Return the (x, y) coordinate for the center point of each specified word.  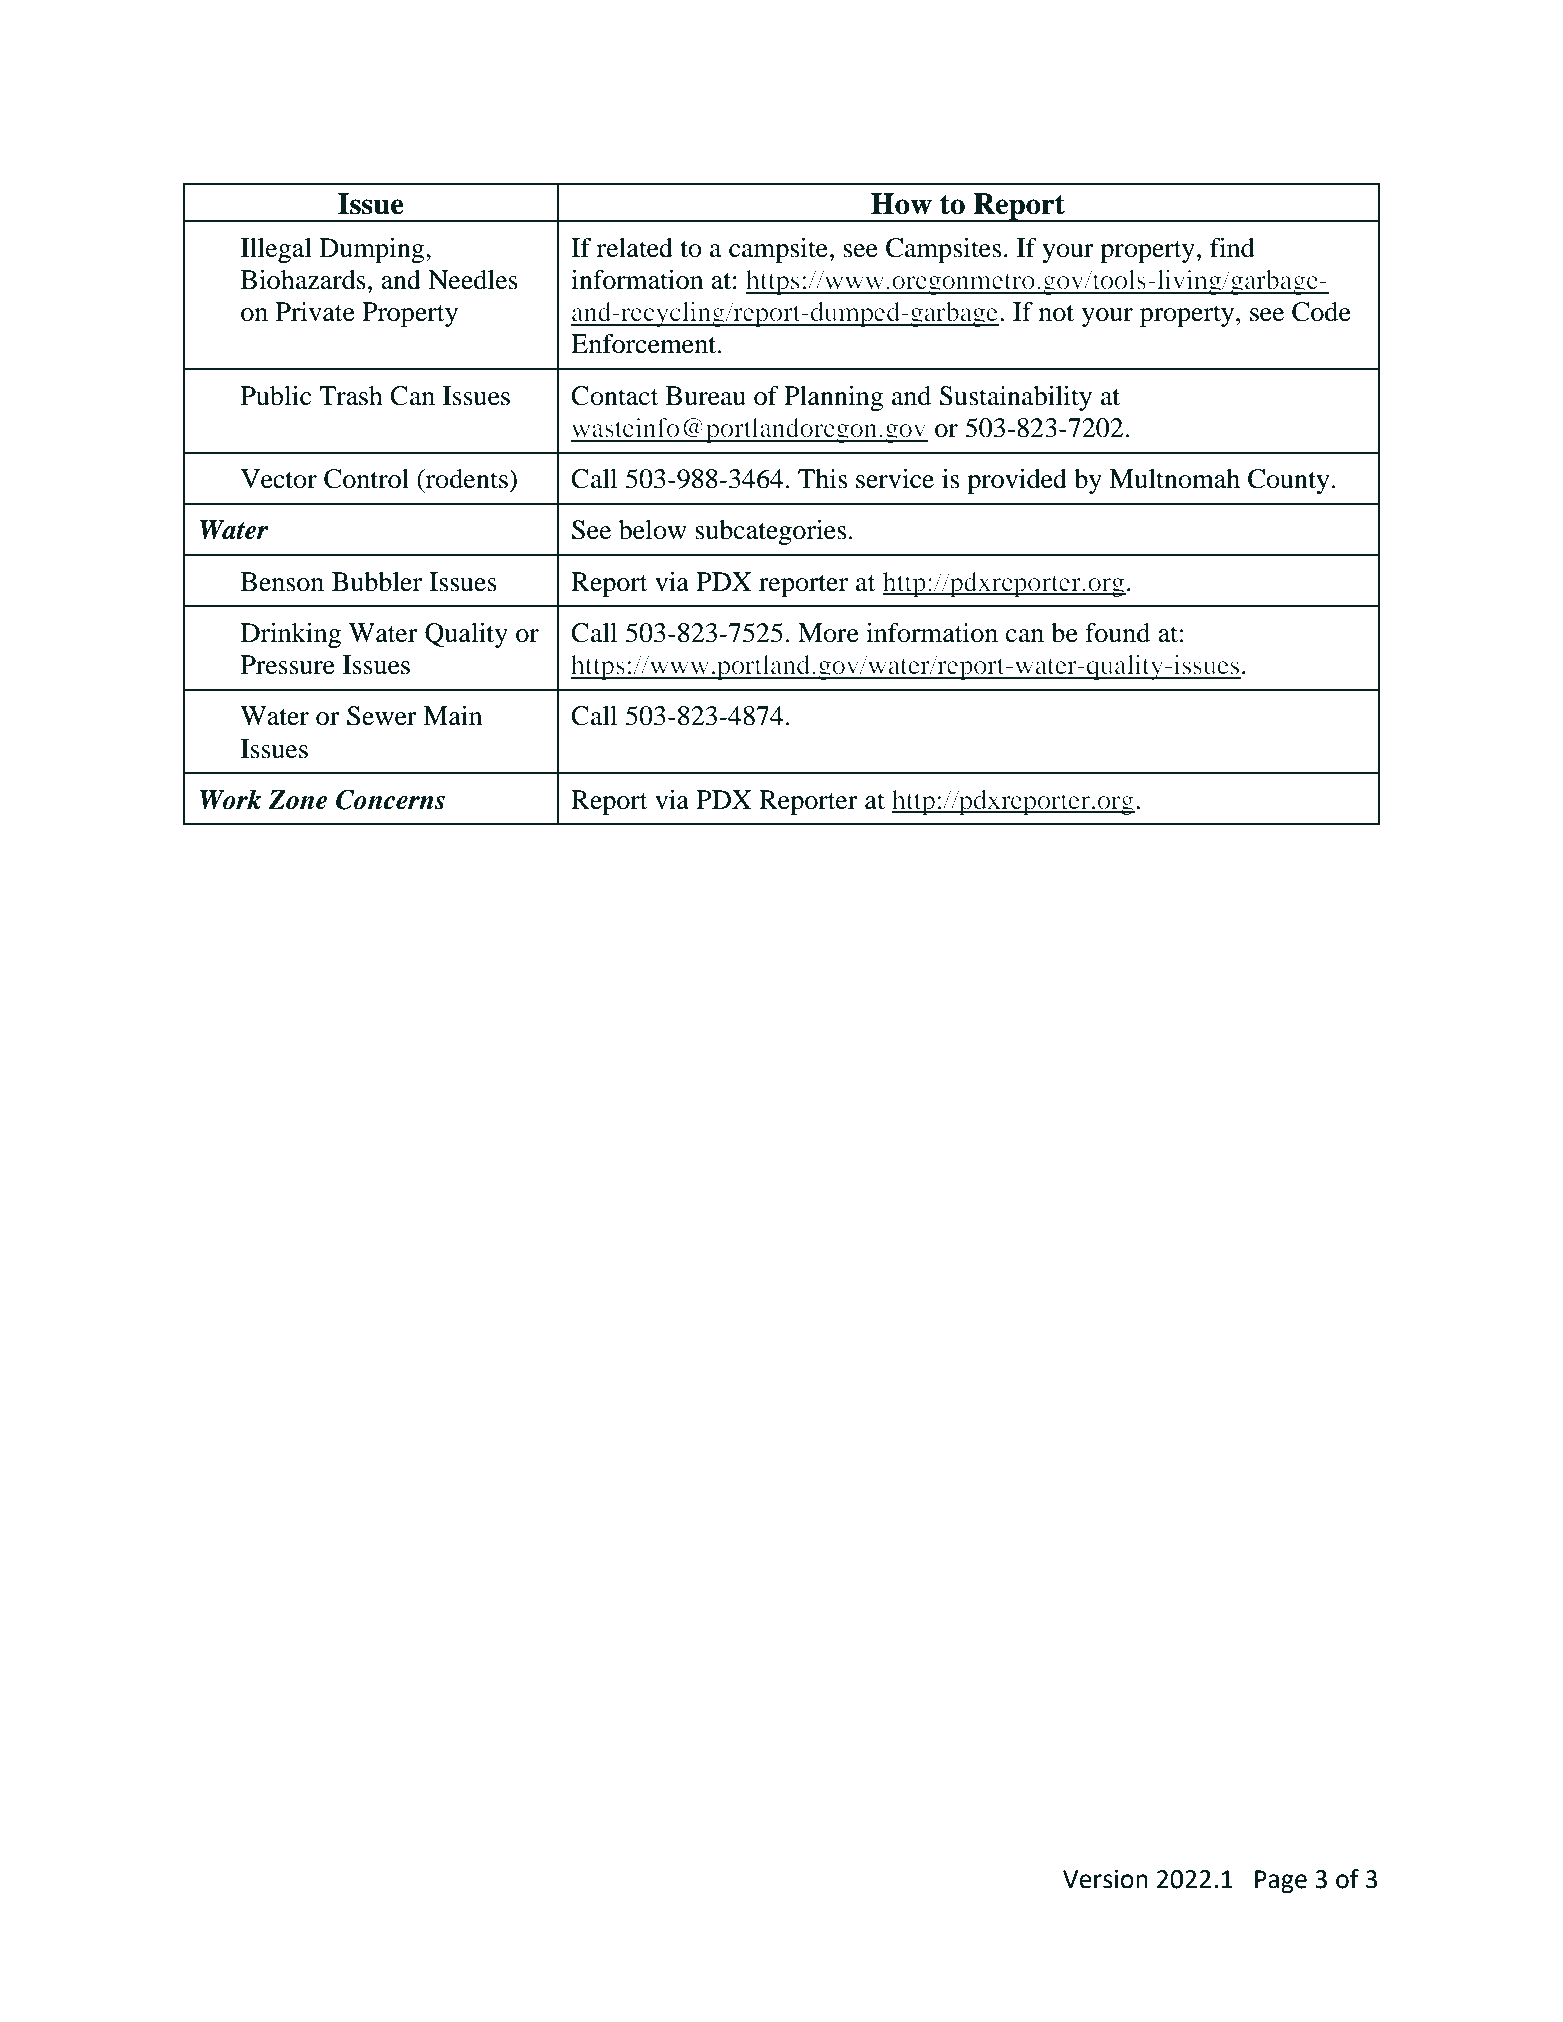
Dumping (373, 250)
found (1117, 633)
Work (230, 799)
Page (1281, 1882)
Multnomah (1174, 479)
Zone (298, 800)
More (828, 633)
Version (1105, 1879)
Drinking (291, 635)
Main (452, 716)
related (635, 248)
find (1232, 248)
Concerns (390, 799)
